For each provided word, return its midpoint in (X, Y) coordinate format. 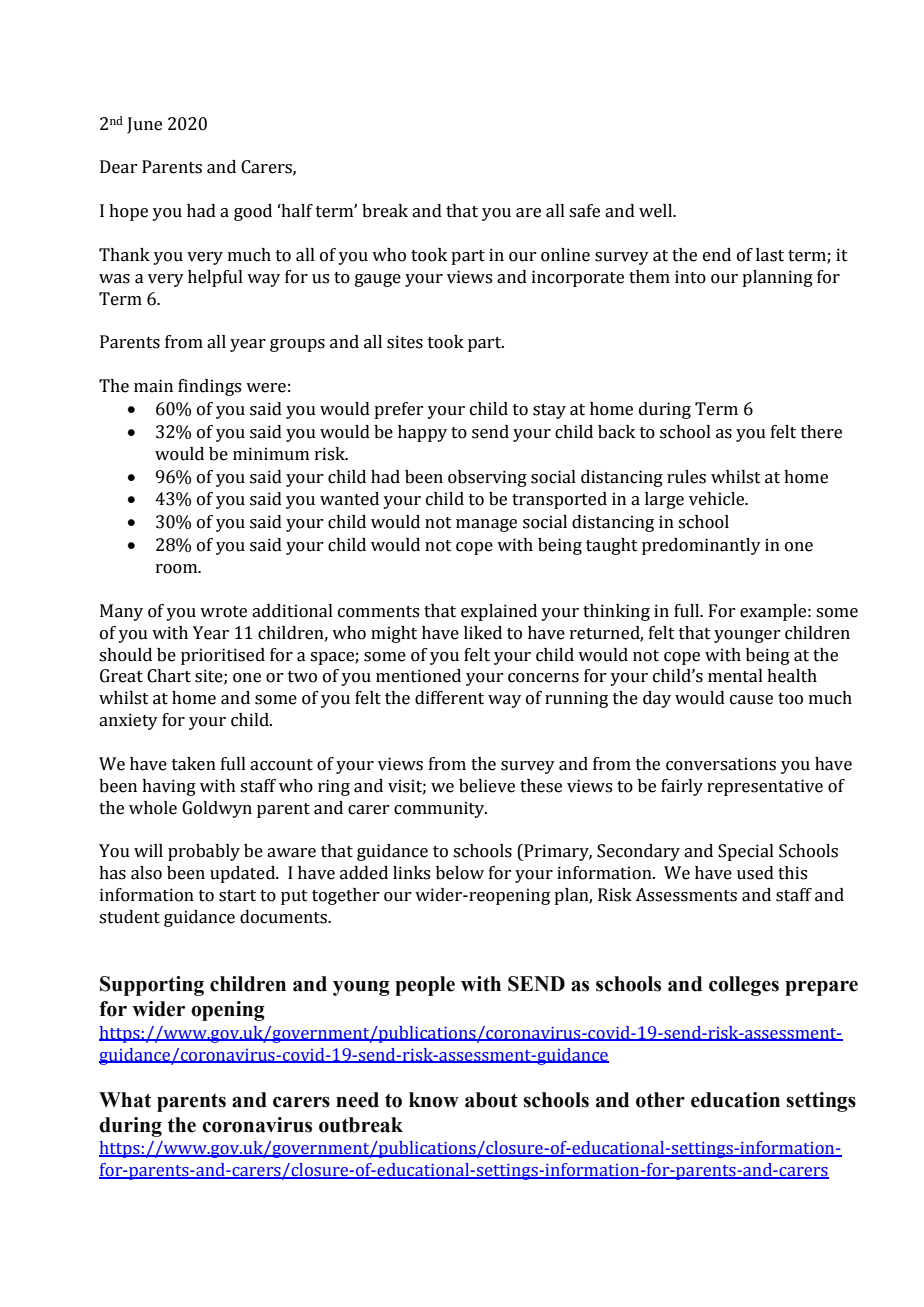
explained (499, 612)
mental (735, 676)
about (491, 1100)
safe (584, 211)
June (144, 125)
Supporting (152, 986)
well (657, 211)
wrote (223, 612)
